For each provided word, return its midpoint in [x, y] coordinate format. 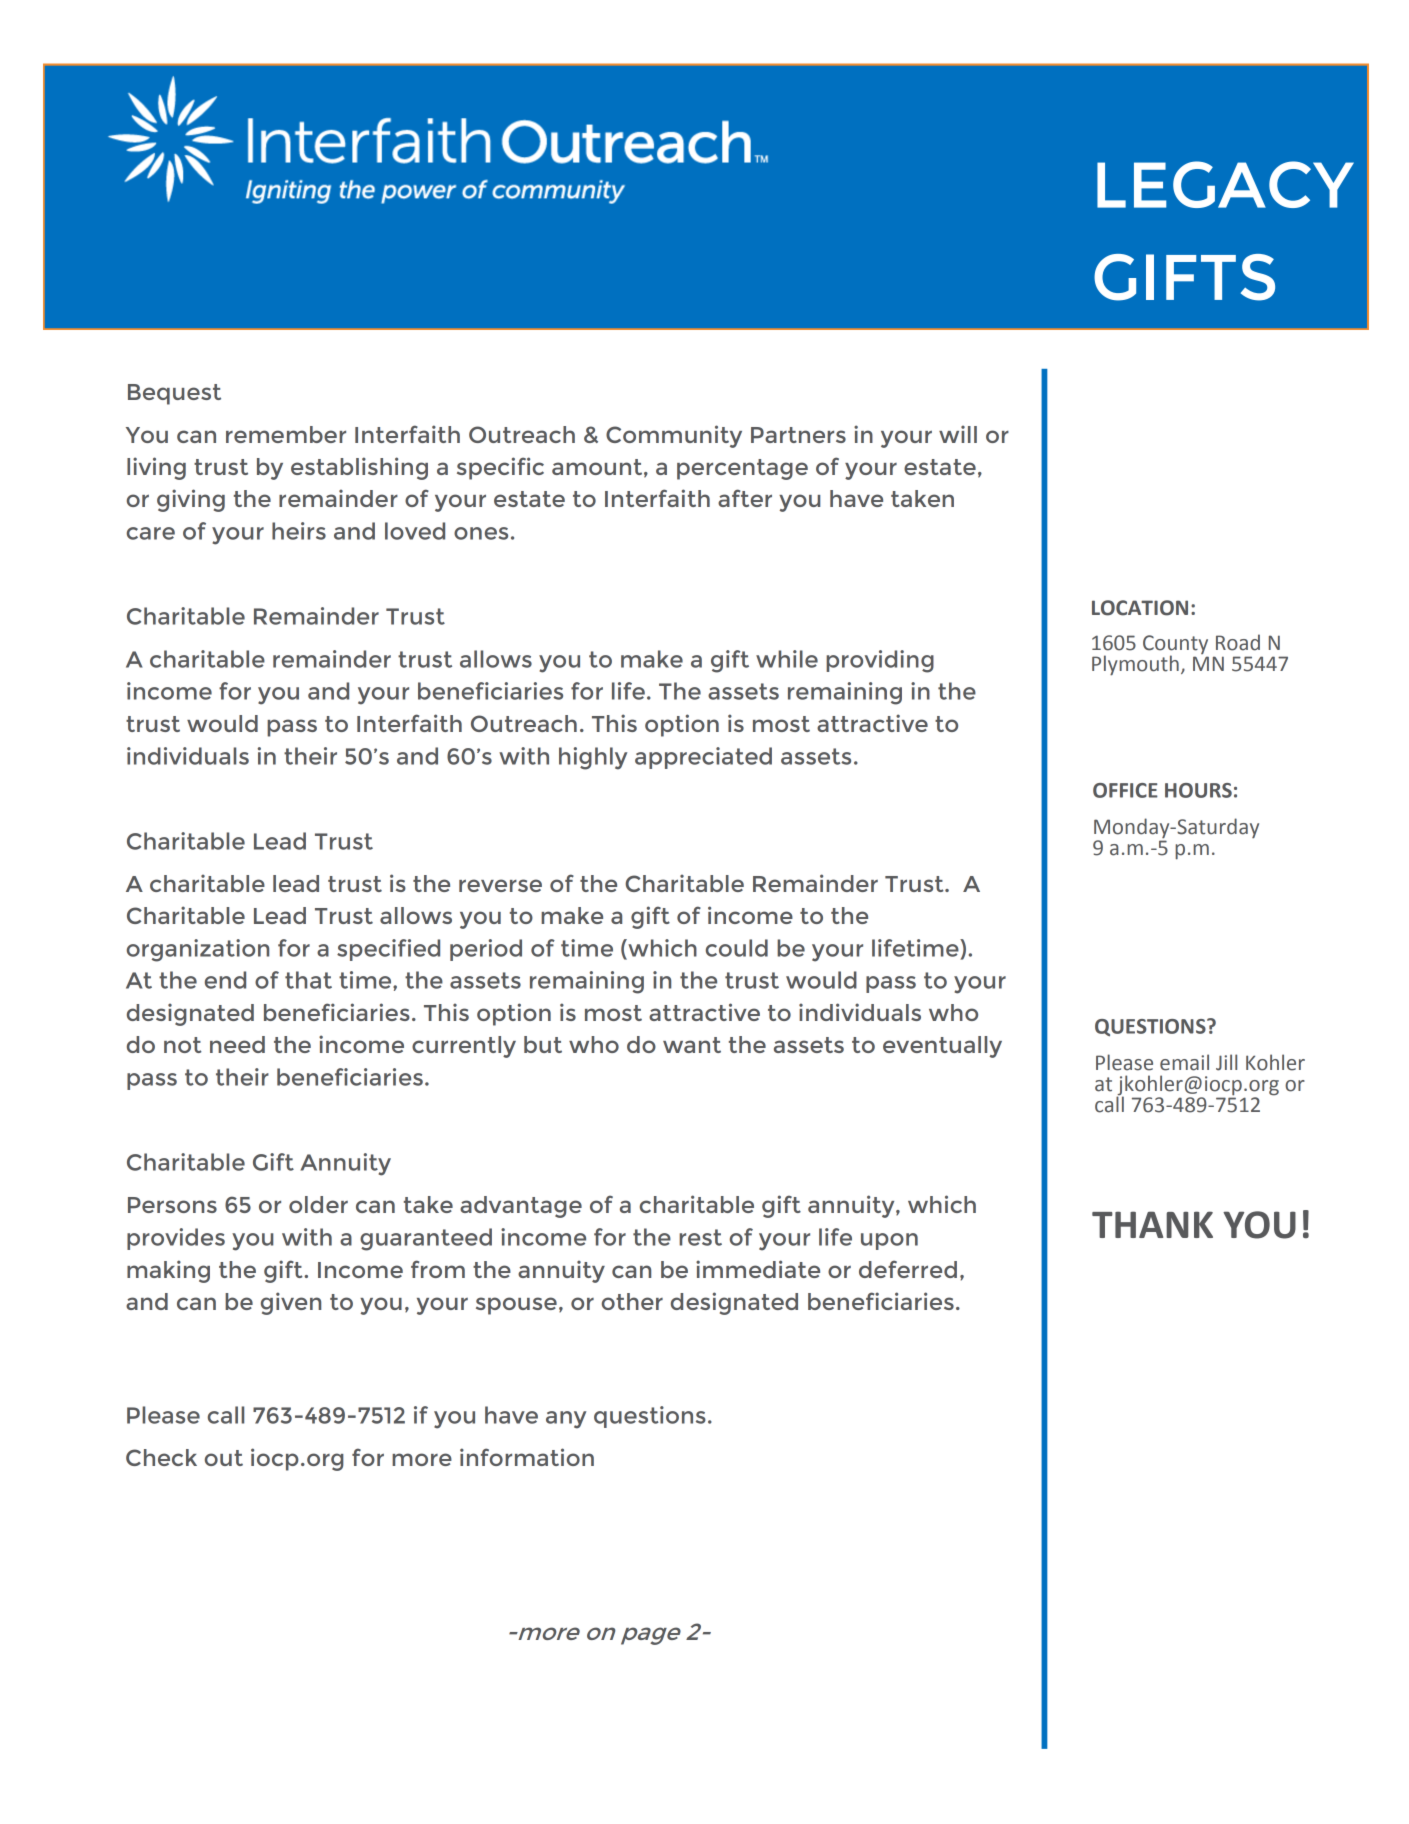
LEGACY [1225, 184]
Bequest [174, 394]
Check [161, 1457]
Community [674, 436]
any [566, 1420]
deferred [908, 1269]
